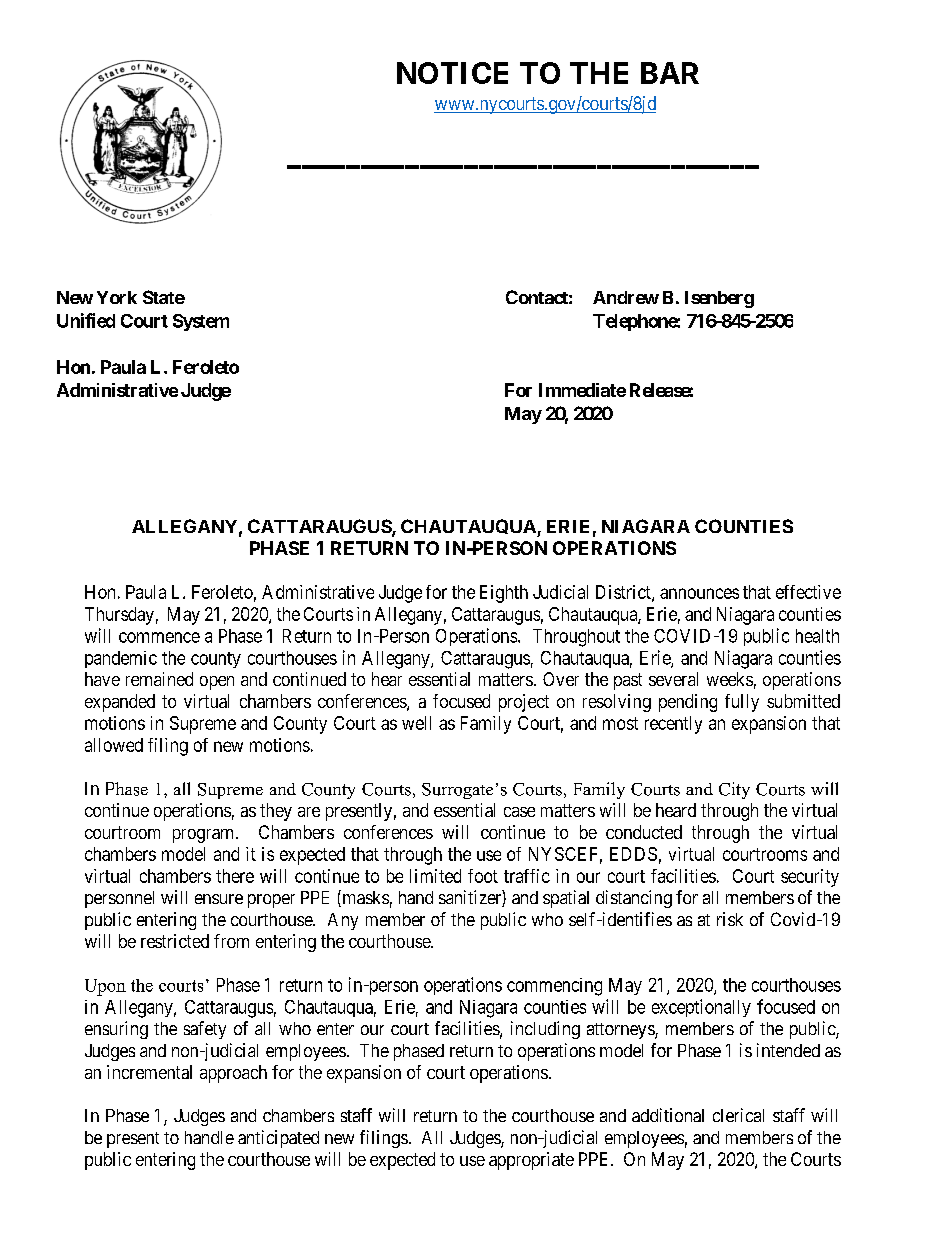 The width and height of the image is (952, 1233). I want to click on allowed, so click(114, 745).
